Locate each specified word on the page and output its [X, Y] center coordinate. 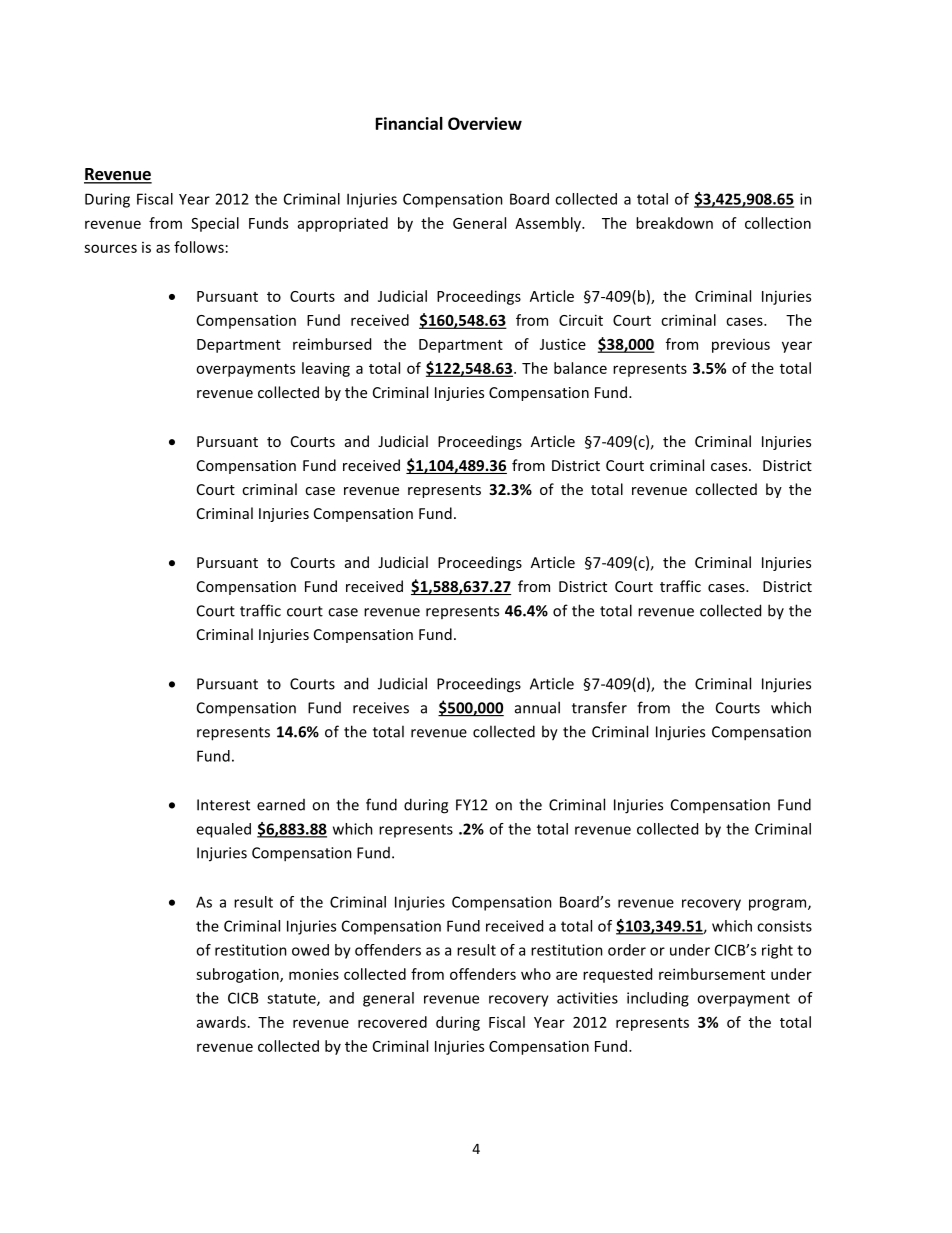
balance [580, 368]
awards [221, 1022]
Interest [223, 805]
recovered [392, 1022]
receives [381, 708]
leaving [326, 369]
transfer [599, 707]
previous [741, 346]
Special [215, 224]
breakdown [674, 223]
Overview [485, 123]
